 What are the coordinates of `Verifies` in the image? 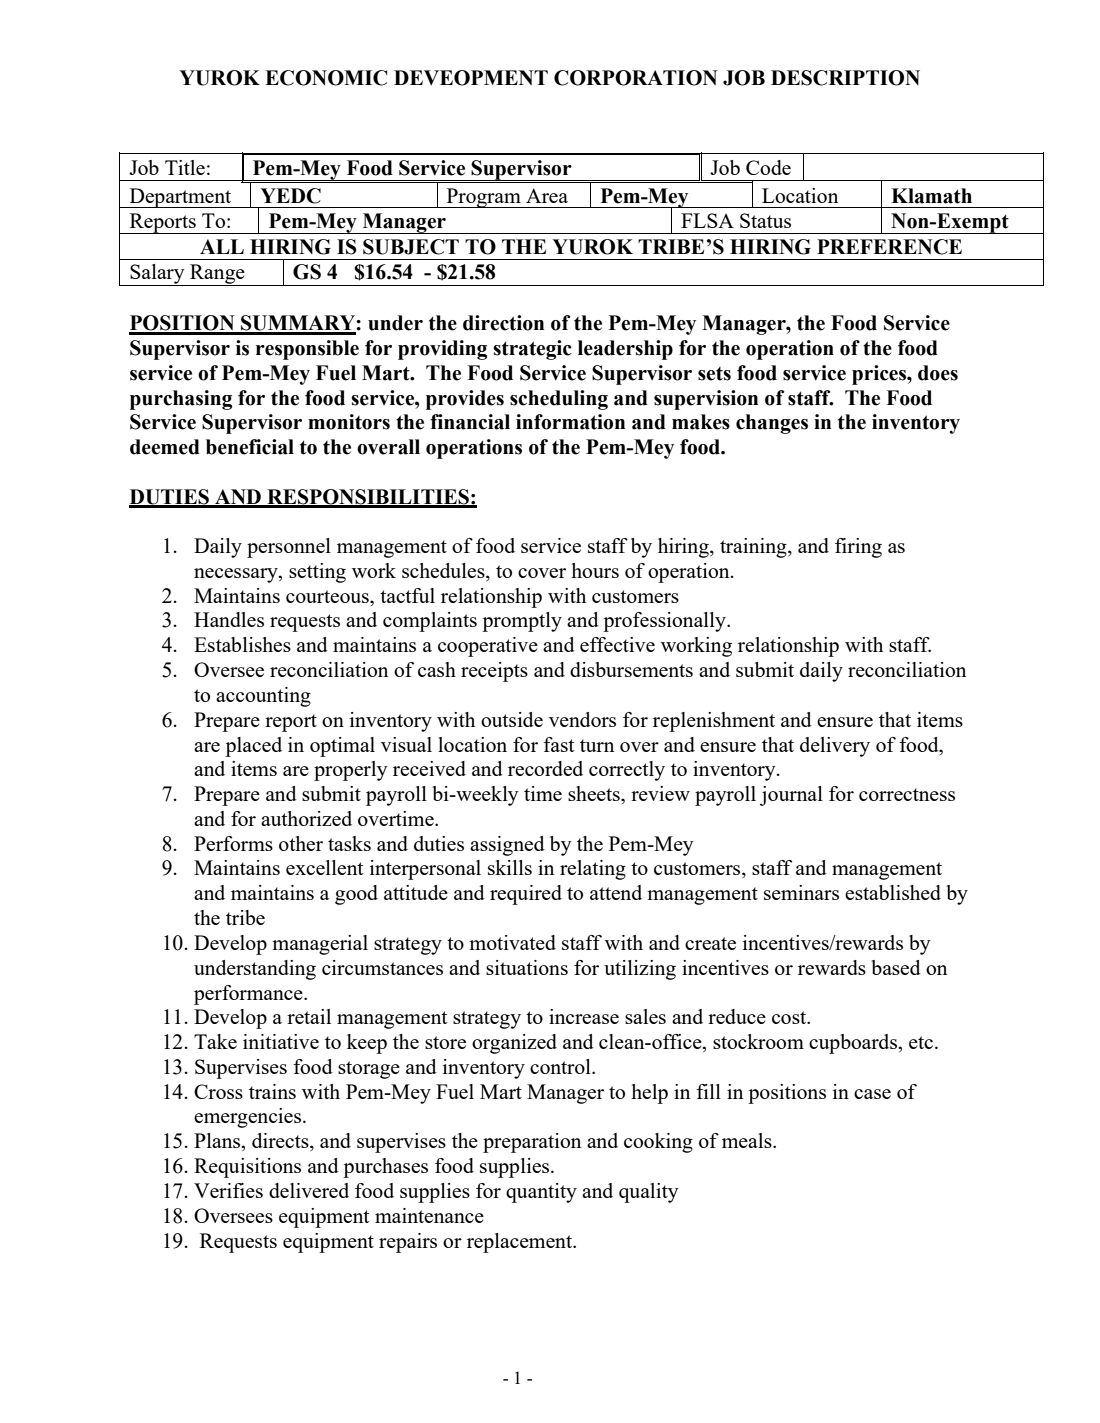 It's located at (228, 1190).
